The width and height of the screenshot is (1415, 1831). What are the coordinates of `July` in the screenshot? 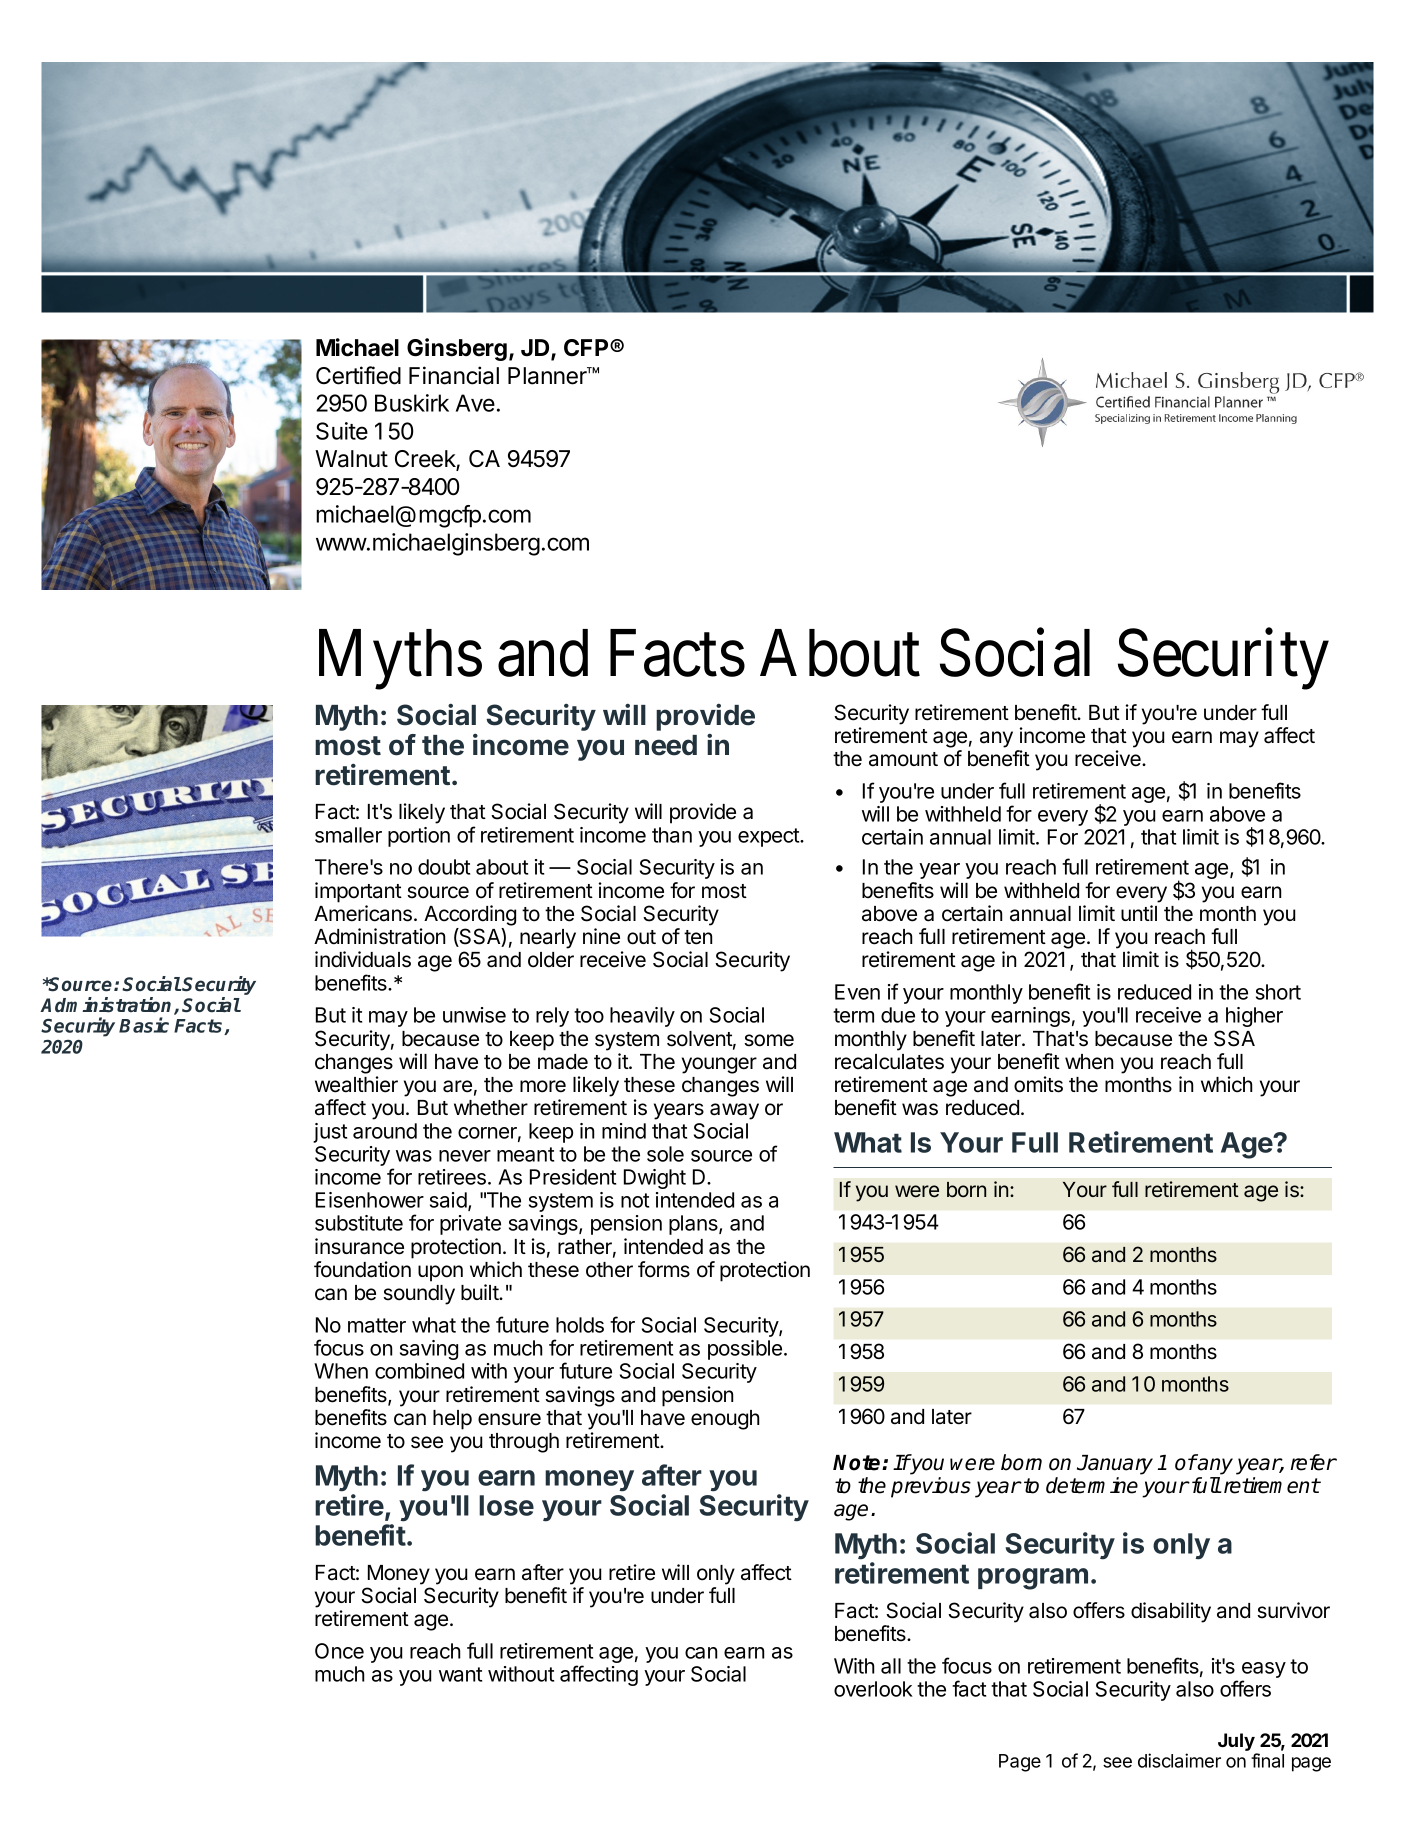 It's located at (1237, 1743).
